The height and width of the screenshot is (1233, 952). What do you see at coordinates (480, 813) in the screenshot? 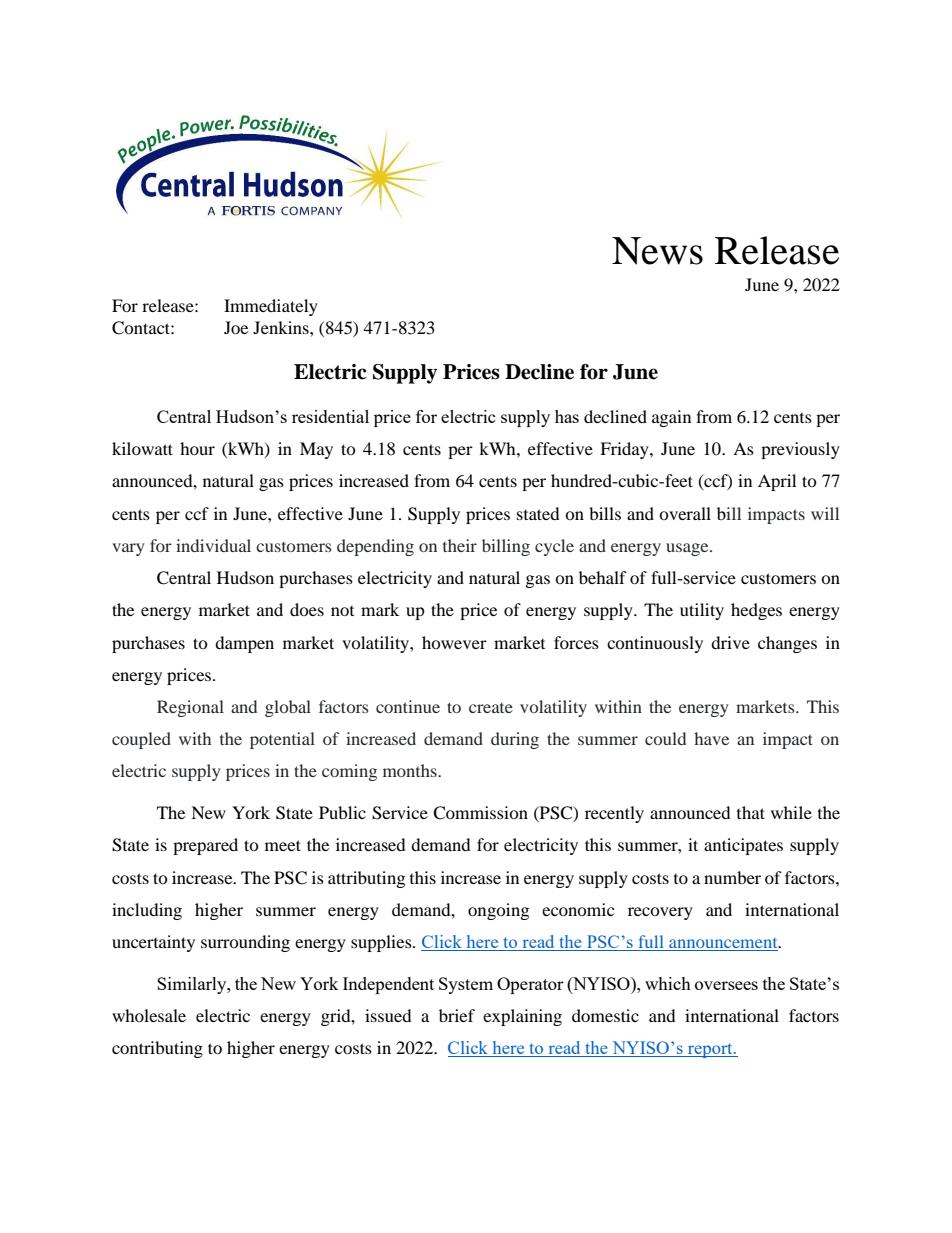
I see `Commission` at bounding box center [480, 813].
